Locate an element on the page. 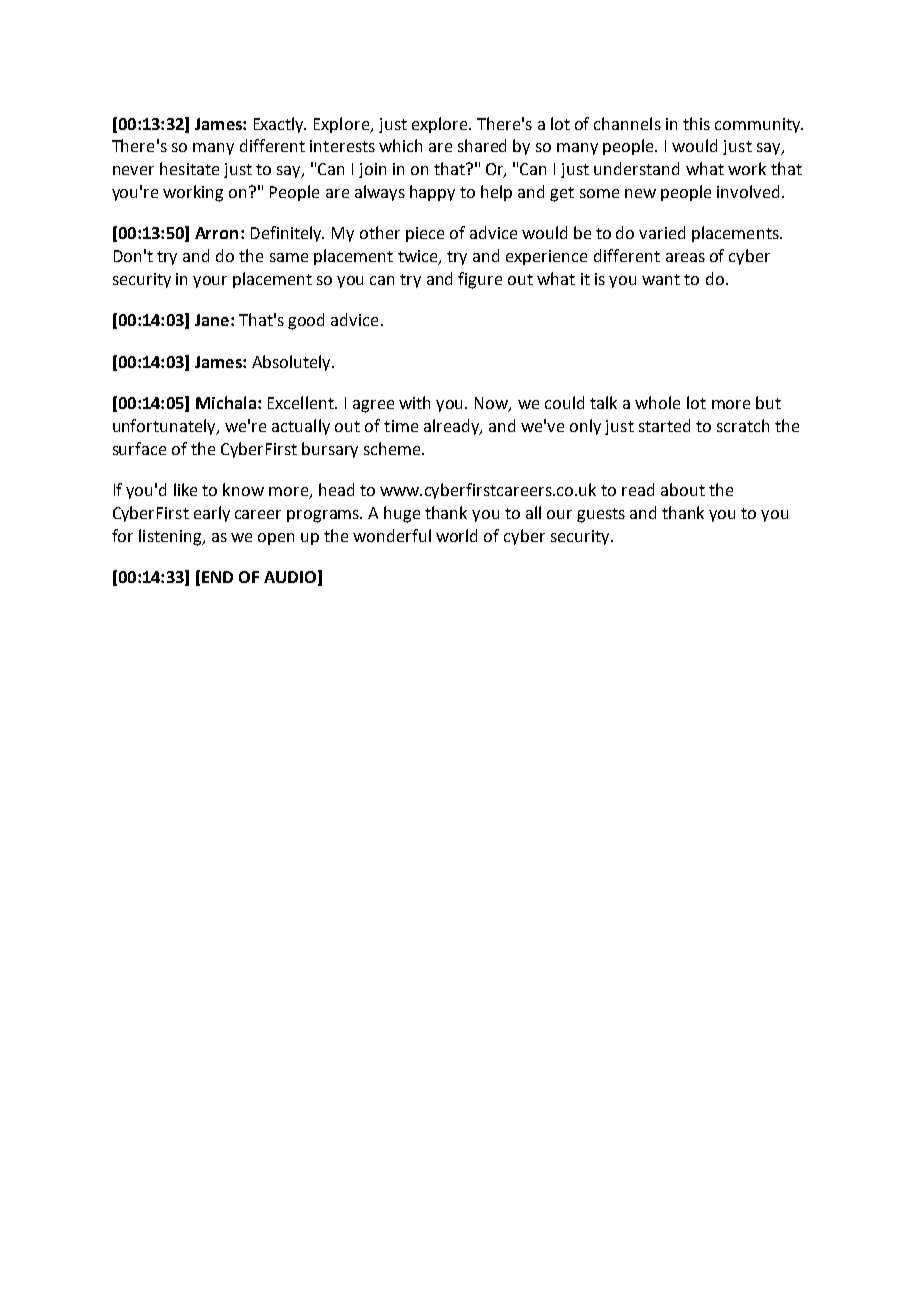 Image resolution: width=924 pixels, height=1308 pixels. END is located at coordinates (217, 577).
